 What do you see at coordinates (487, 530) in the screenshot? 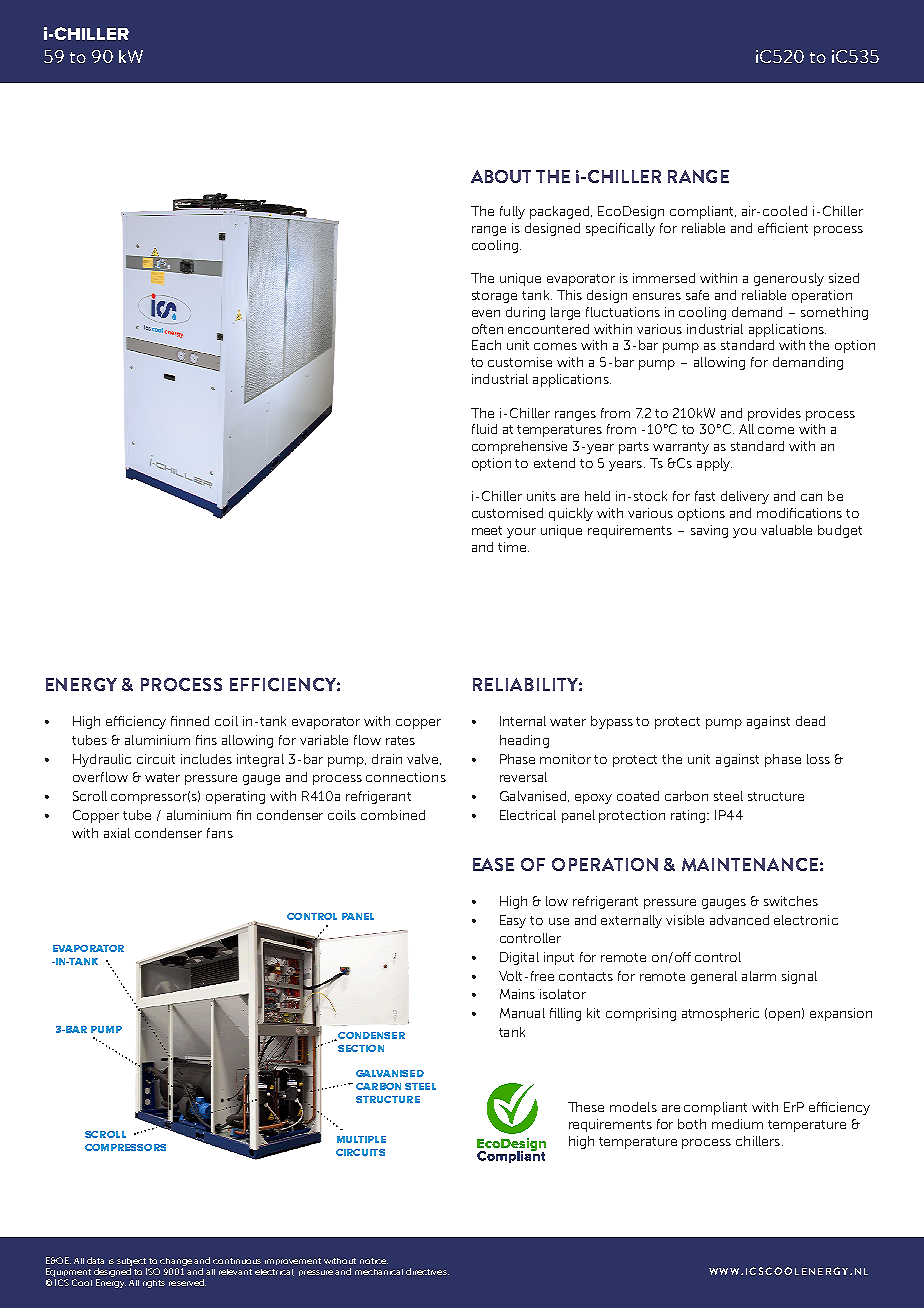
I see `meet` at bounding box center [487, 530].
